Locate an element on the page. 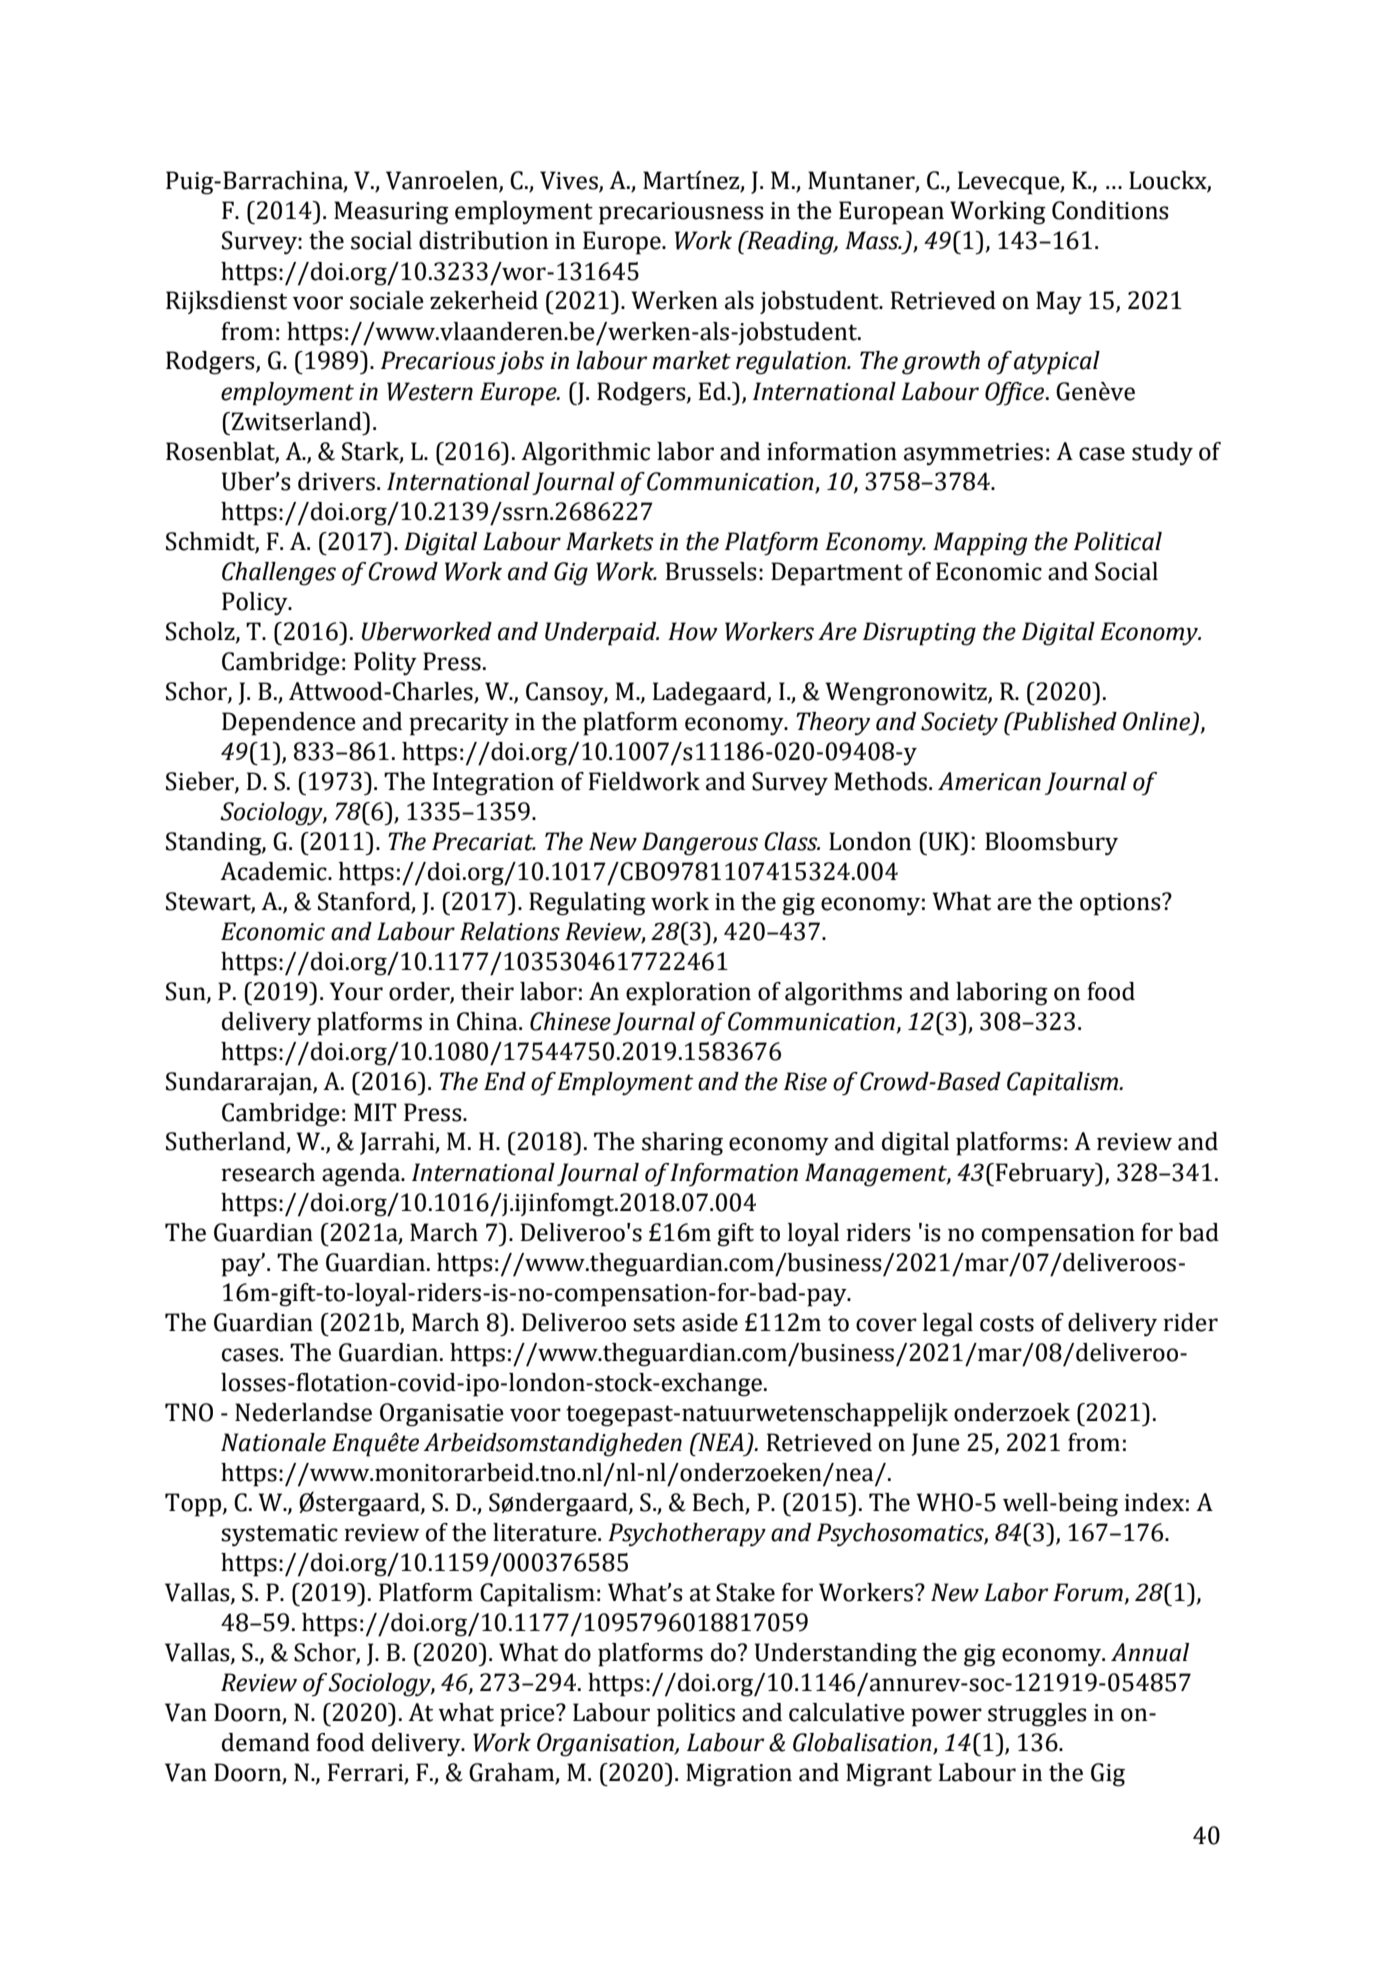 This document has height=1961, width=1386. options is located at coordinates (1121, 904).
